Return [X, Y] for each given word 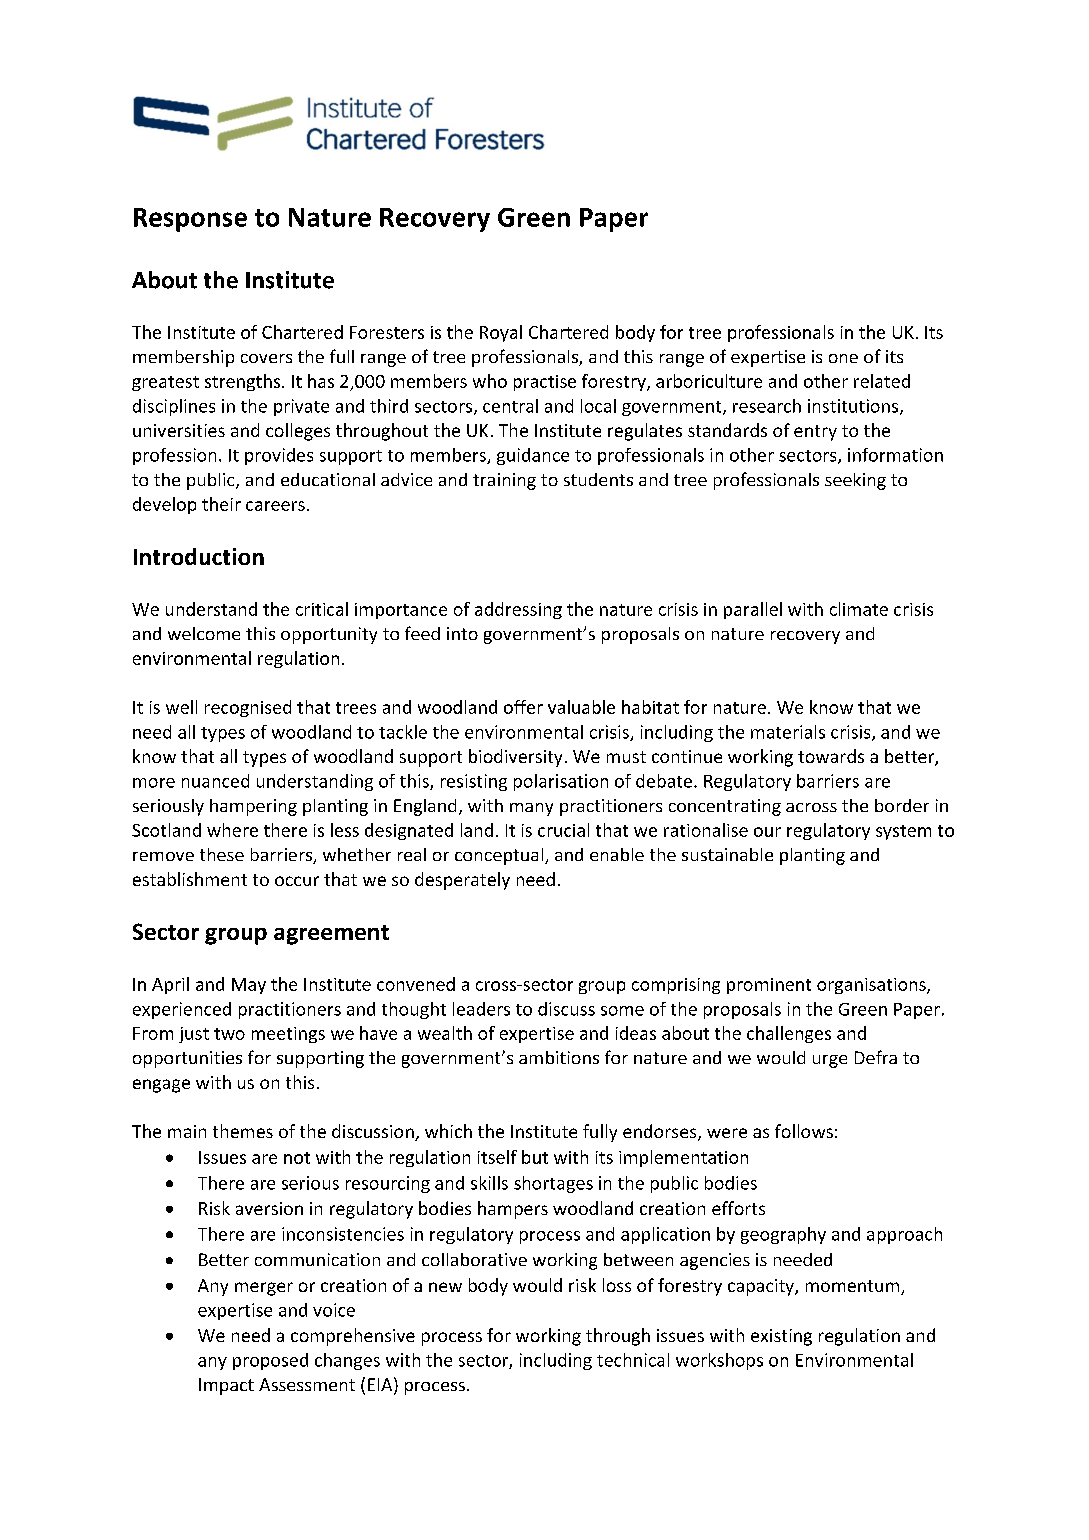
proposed [270, 1361]
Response [190, 220]
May [249, 986]
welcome [204, 633]
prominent [769, 986]
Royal [501, 333]
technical [633, 1360]
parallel [753, 610]
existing [781, 1337]
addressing [518, 610]
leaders [481, 1009]
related [882, 381]
